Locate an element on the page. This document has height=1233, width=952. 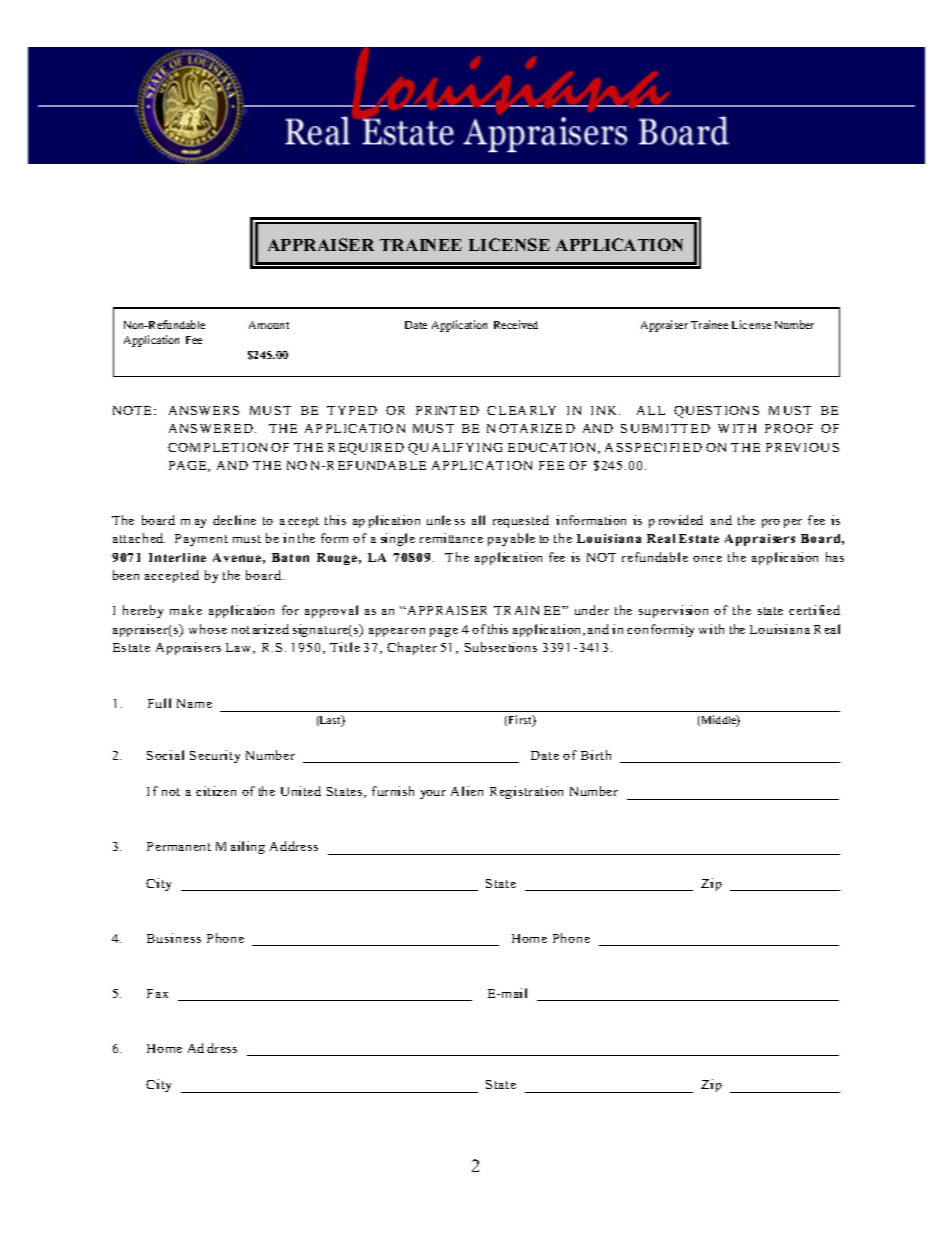
decline is located at coordinates (234, 520).
